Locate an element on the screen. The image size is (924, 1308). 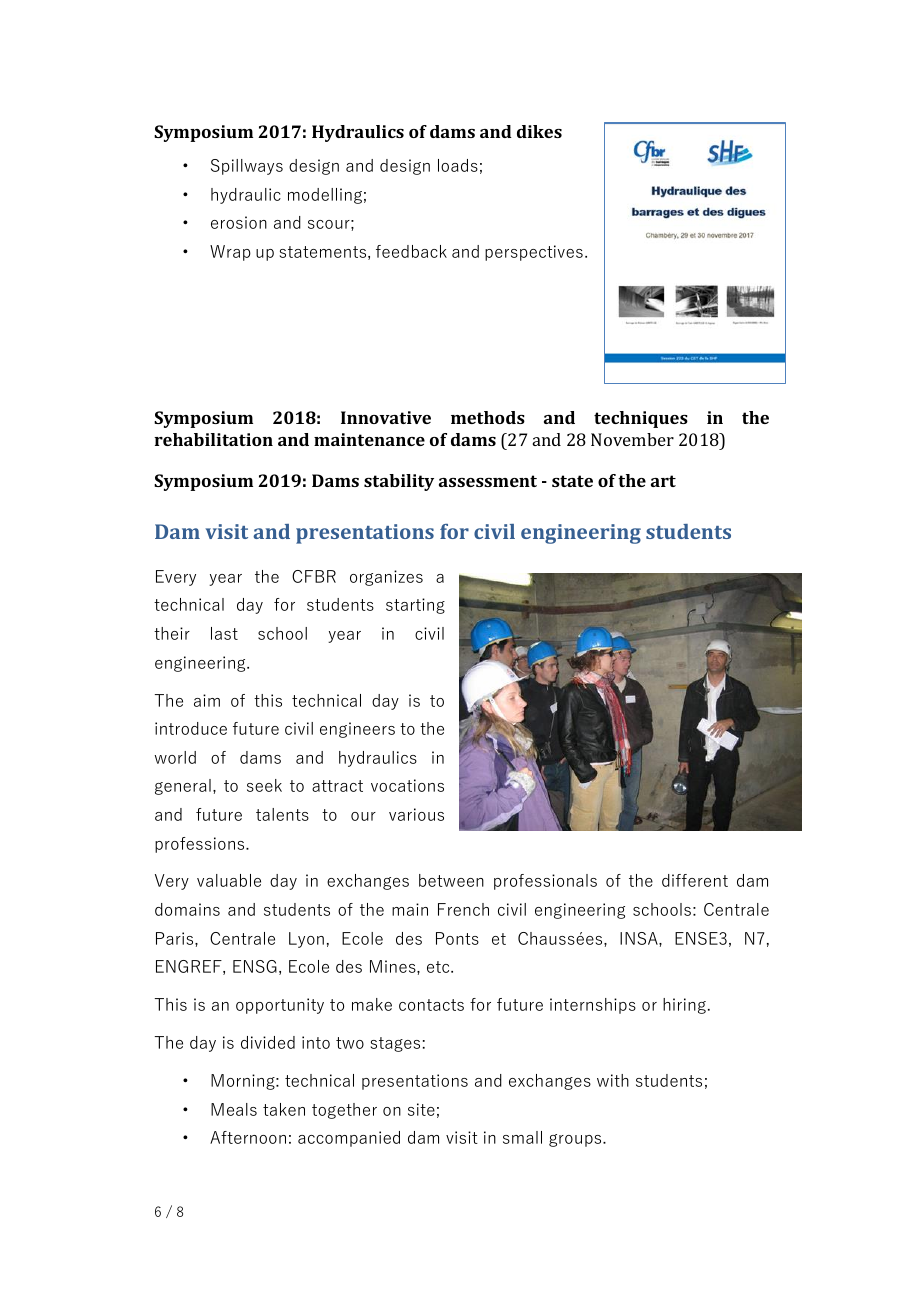
seek is located at coordinates (264, 785).
